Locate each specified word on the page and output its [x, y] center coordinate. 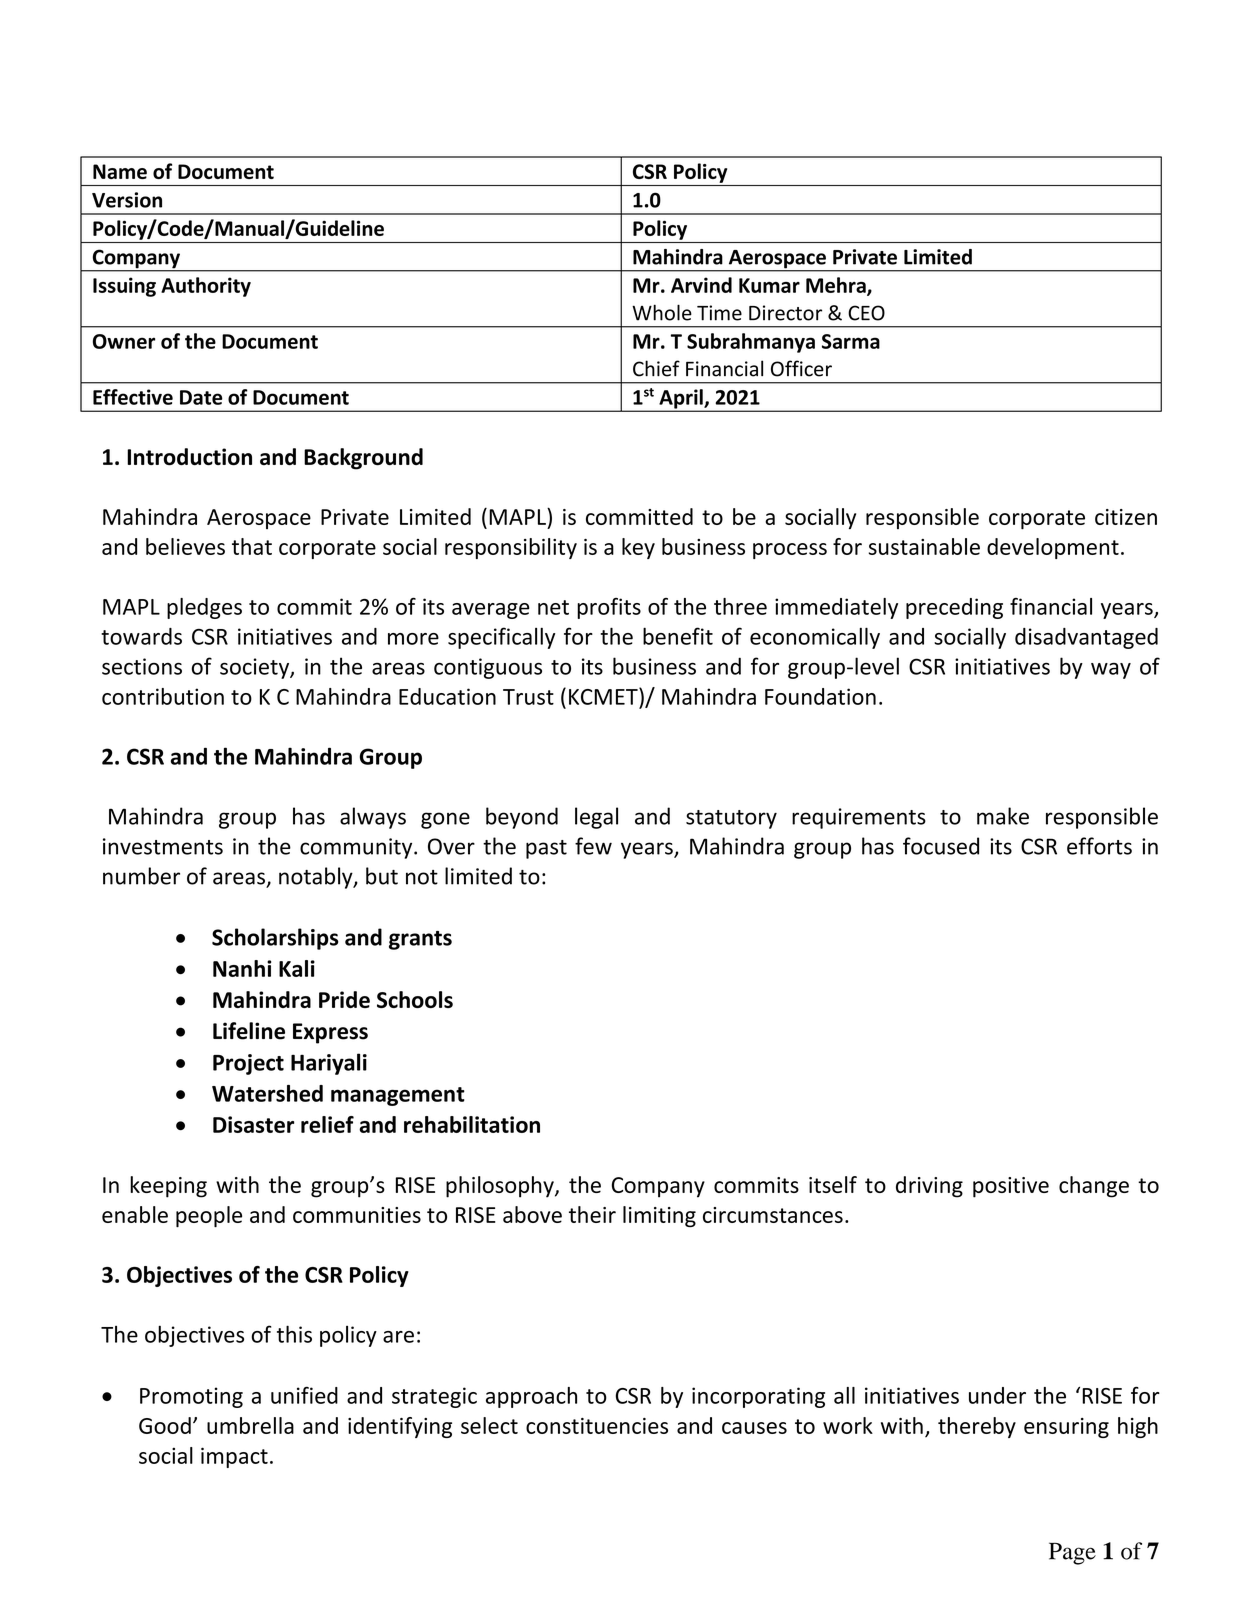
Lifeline [249, 1031]
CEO [866, 313]
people [209, 1216]
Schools [415, 999]
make [1003, 816]
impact [234, 1457]
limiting [659, 1216]
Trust [528, 697]
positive [1011, 1187]
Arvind [701, 285]
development [1053, 548]
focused [941, 846]
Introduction [189, 457]
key [638, 548]
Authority [206, 287]
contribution [163, 696]
